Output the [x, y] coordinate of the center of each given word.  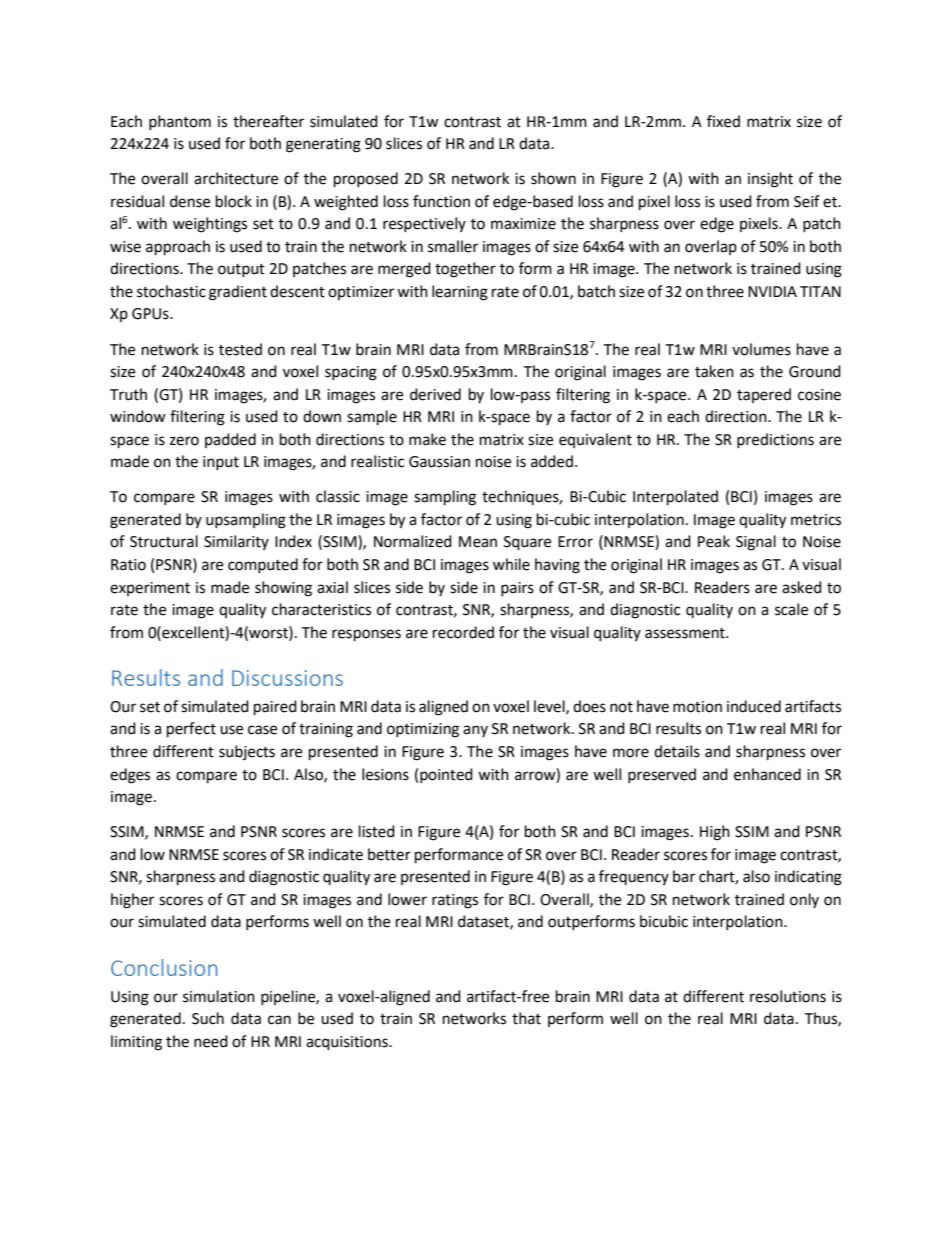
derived [435, 394]
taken [714, 371]
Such [208, 1018]
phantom [180, 122]
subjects [247, 752]
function [441, 201]
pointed [446, 775]
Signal [756, 543]
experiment [150, 589]
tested [240, 349]
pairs [517, 589]
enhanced [767, 774]
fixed [723, 121]
